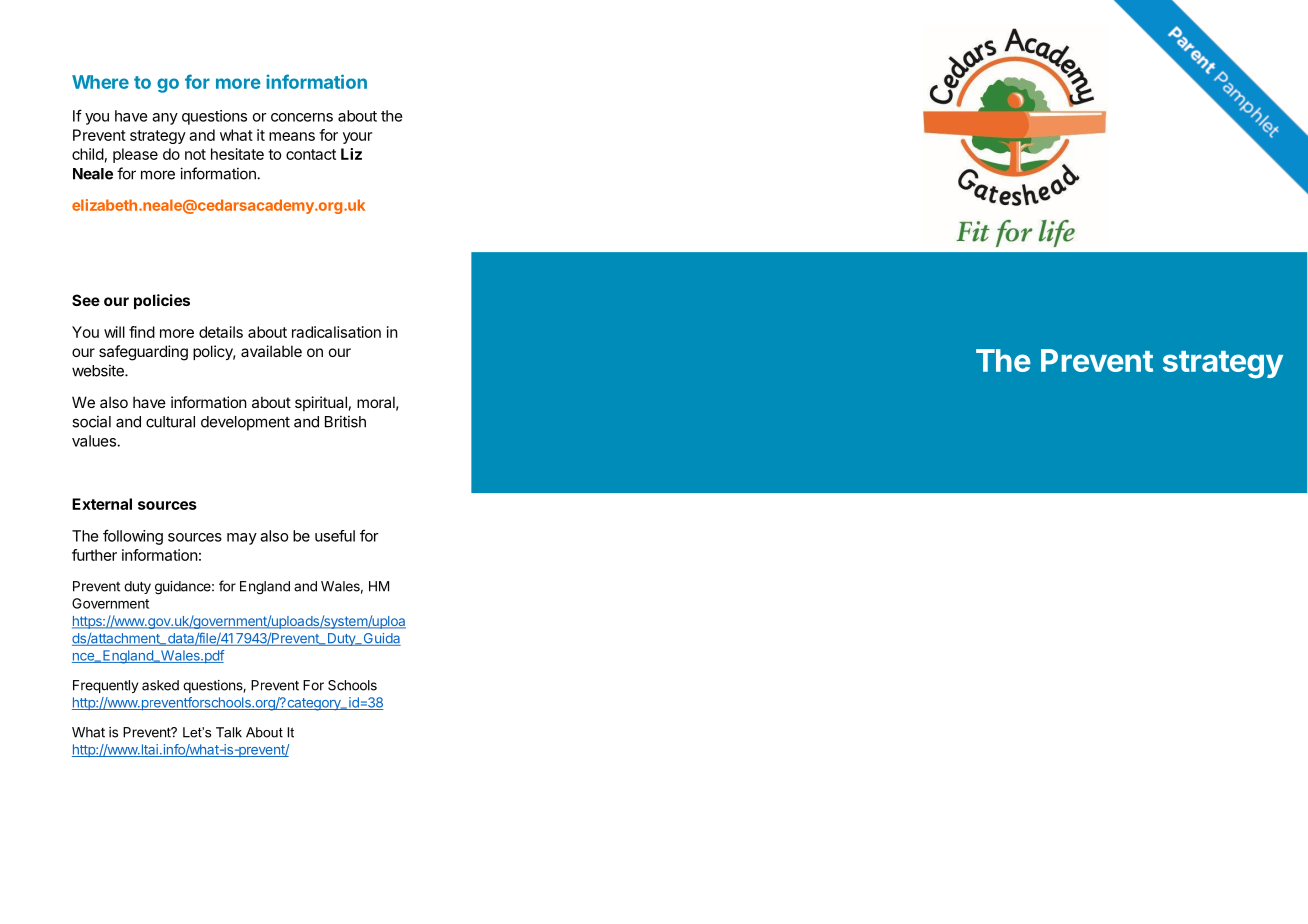 The width and height of the page is (1308, 924). What do you see at coordinates (302, 117) in the page?
I see `concerns` at bounding box center [302, 117].
